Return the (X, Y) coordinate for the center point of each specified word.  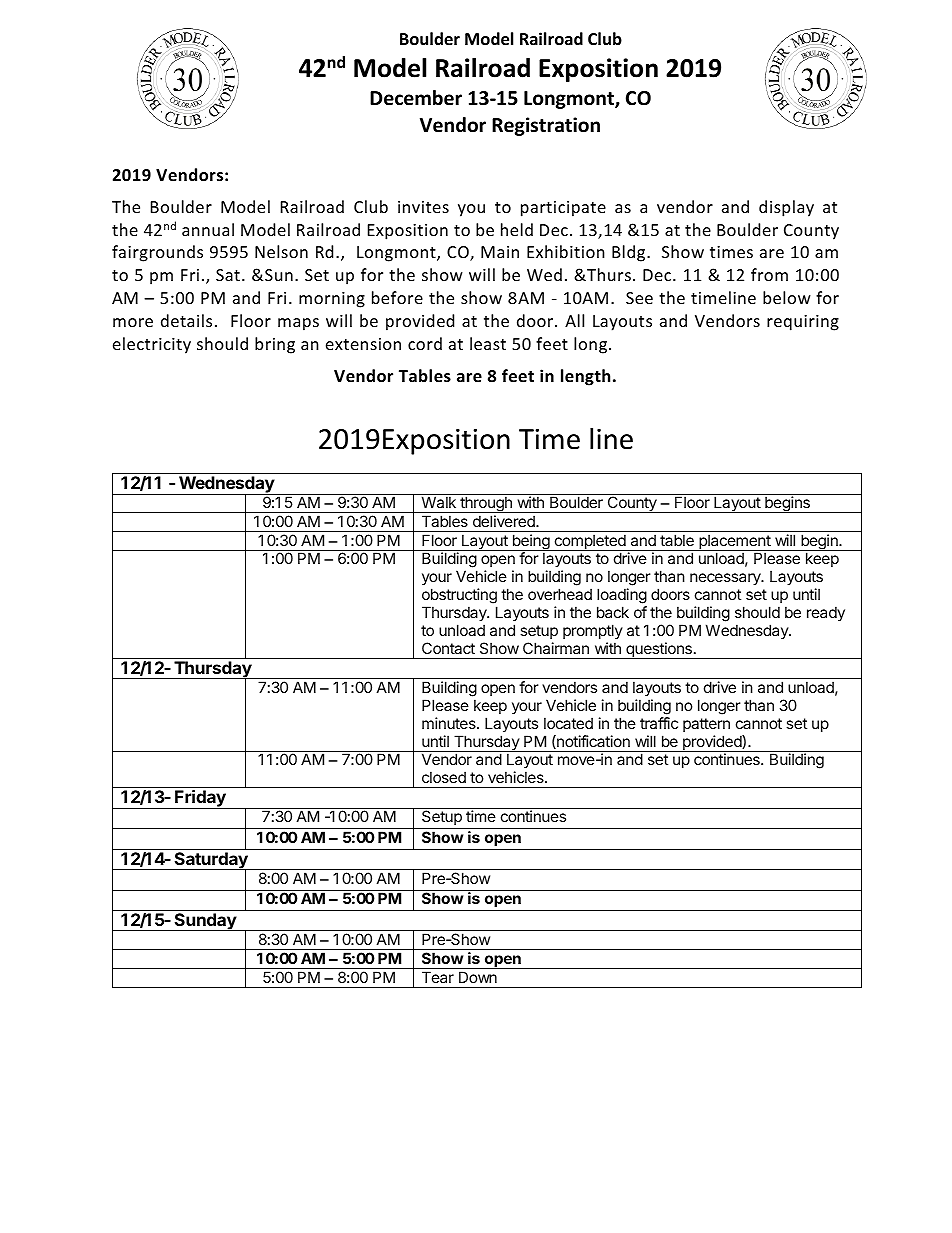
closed (444, 777)
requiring (803, 323)
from (769, 274)
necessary (726, 579)
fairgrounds (157, 253)
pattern (706, 725)
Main (500, 252)
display (786, 208)
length (585, 377)
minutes (450, 723)
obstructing (459, 596)
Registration (546, 126)
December (416, 98)
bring (275, 345)
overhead (560, 594)
